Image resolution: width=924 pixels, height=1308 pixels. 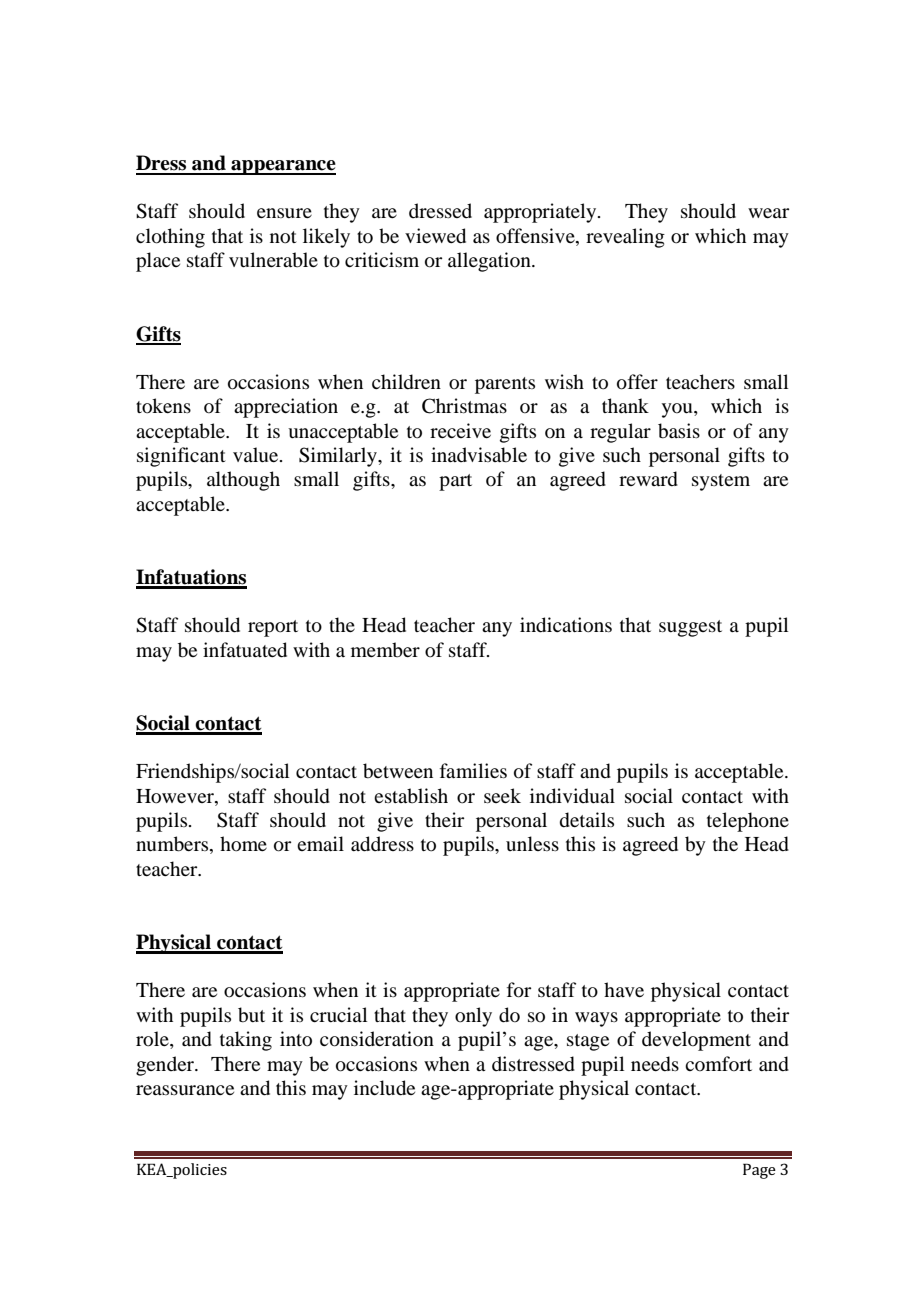 What do you see at coordinates (721, 482) in the screenshot?
I see `system` at bounding box center [721, 482].
